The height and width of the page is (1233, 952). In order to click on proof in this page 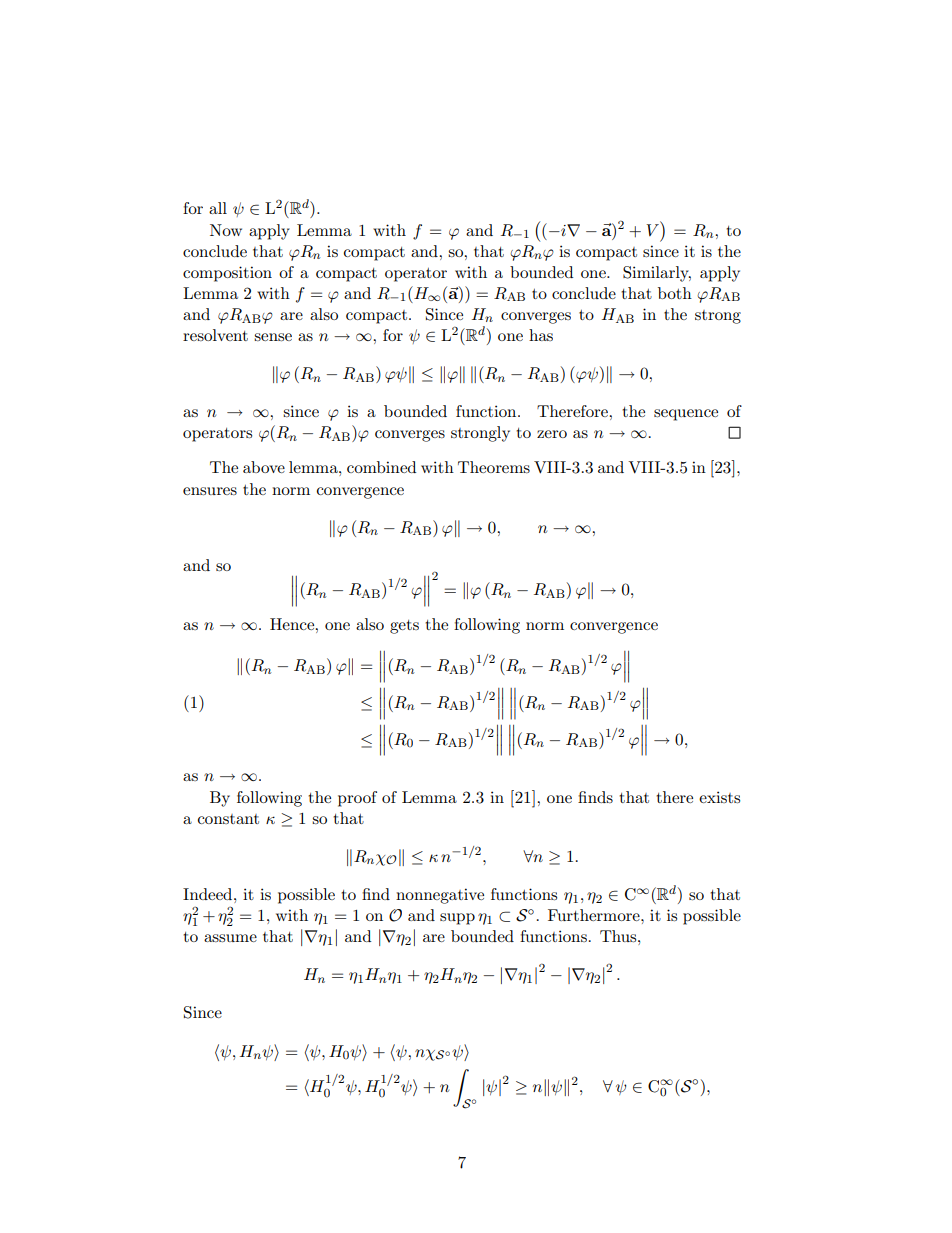, I will do `click(357, 799)`.
